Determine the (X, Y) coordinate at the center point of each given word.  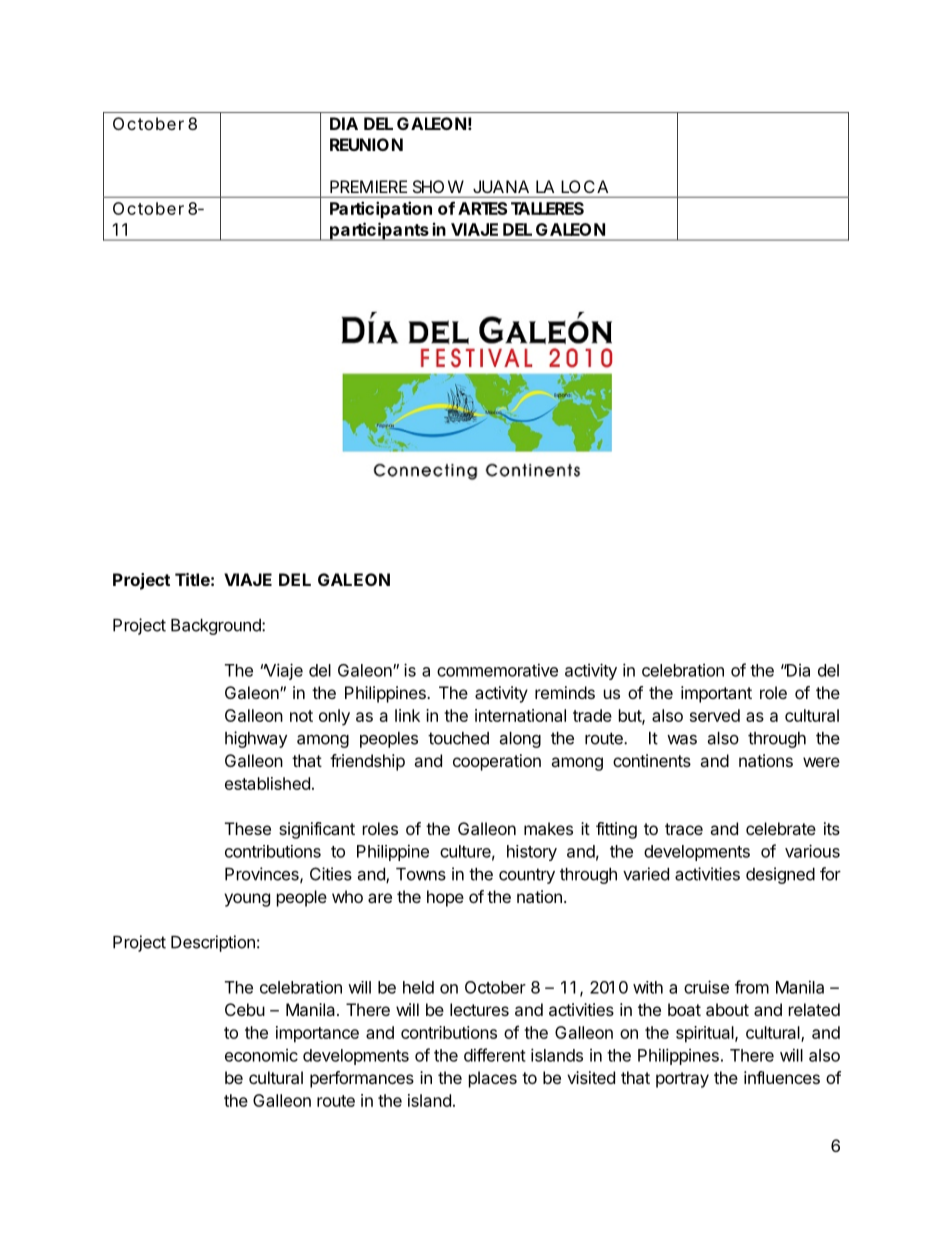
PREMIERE (368, 186)
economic (261, 1055)
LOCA (585, 186)
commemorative (497, 670)
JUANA (501, 186)
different (495, 1055)
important (716, 694)
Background (217, 627)
